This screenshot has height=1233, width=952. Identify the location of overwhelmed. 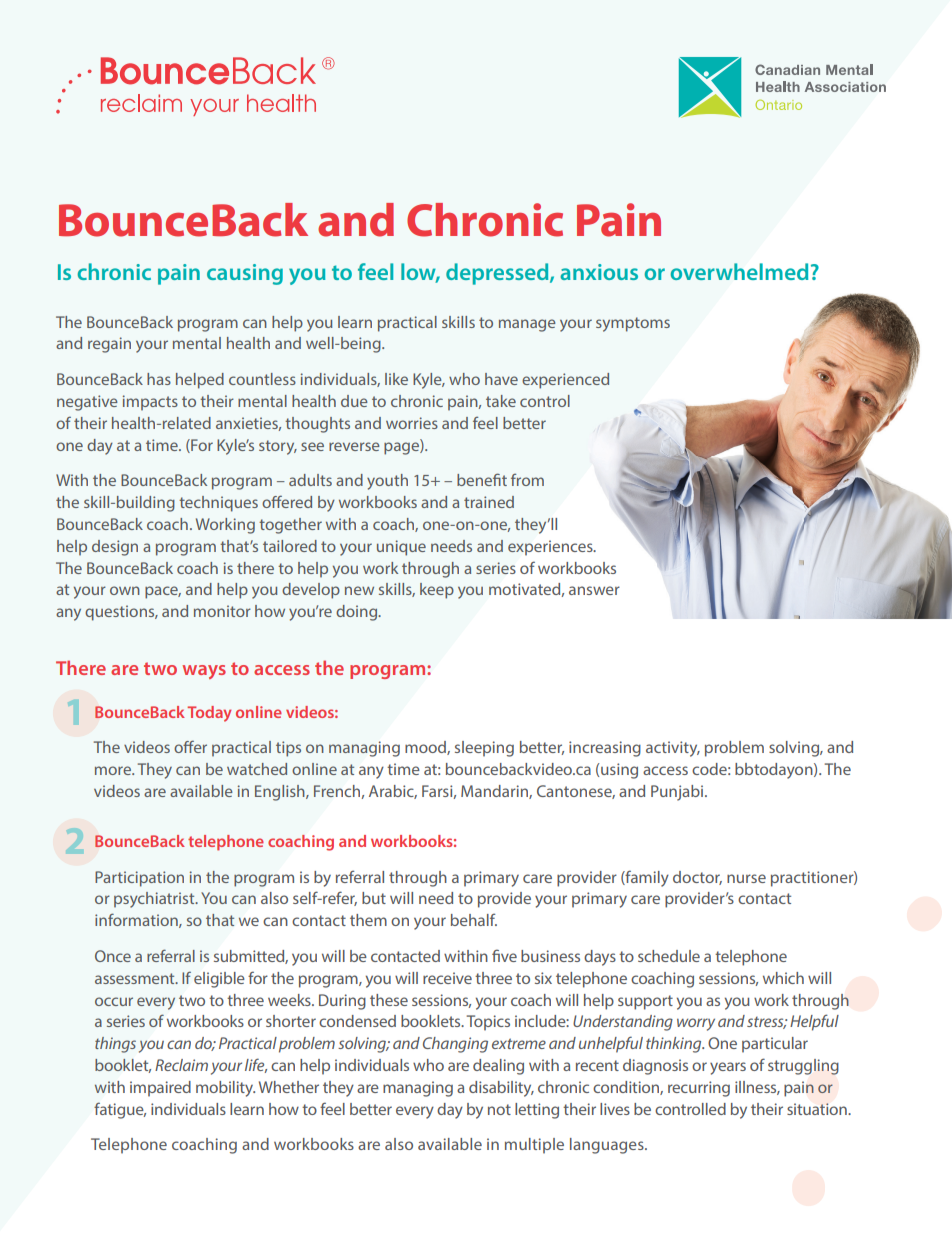
(739, 271).
